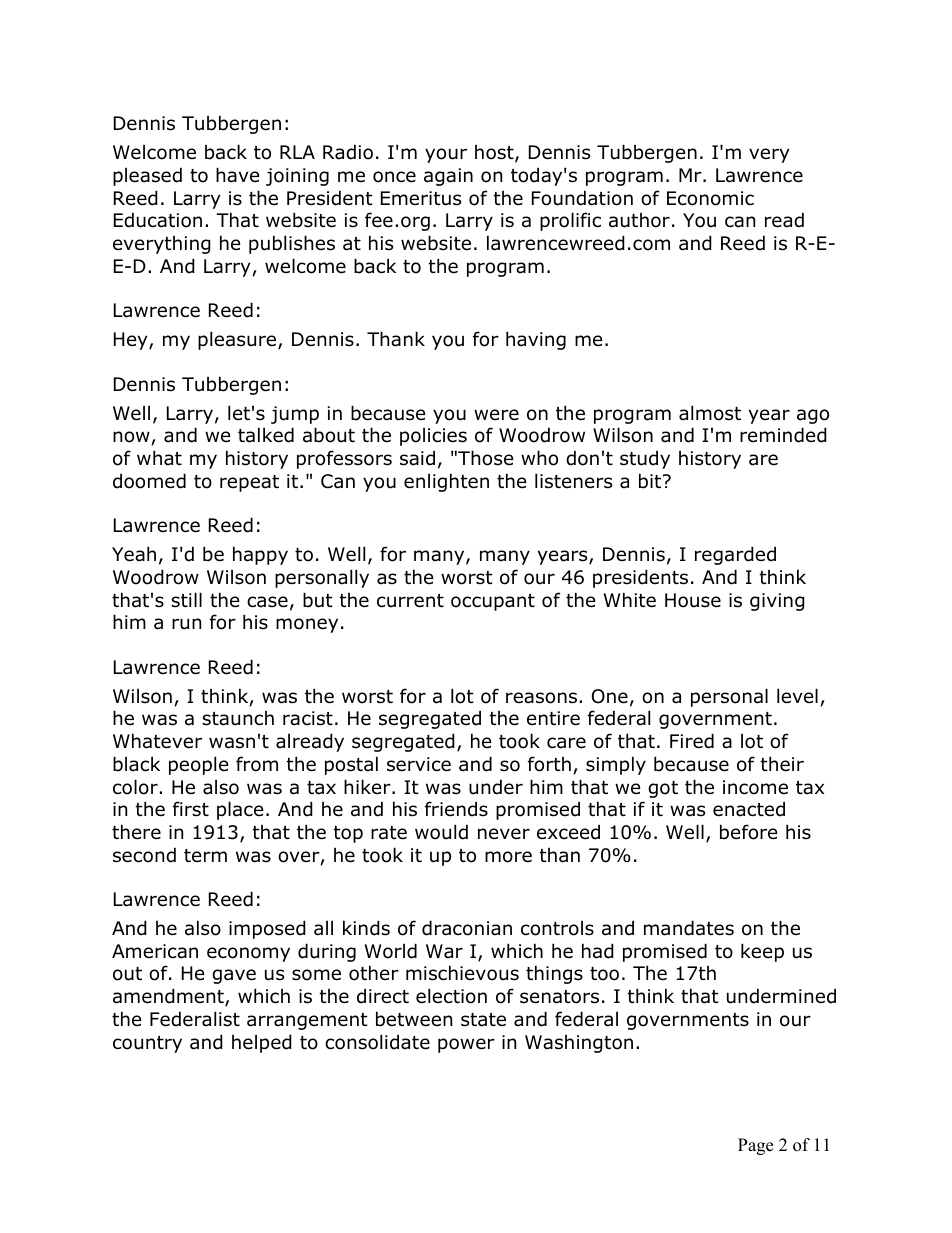 This screenshot has height=1233, width=952. What do you see at coordinates (755, 1146) in the screenshot?
I see `Page` at bounding box center [755, 1146].
